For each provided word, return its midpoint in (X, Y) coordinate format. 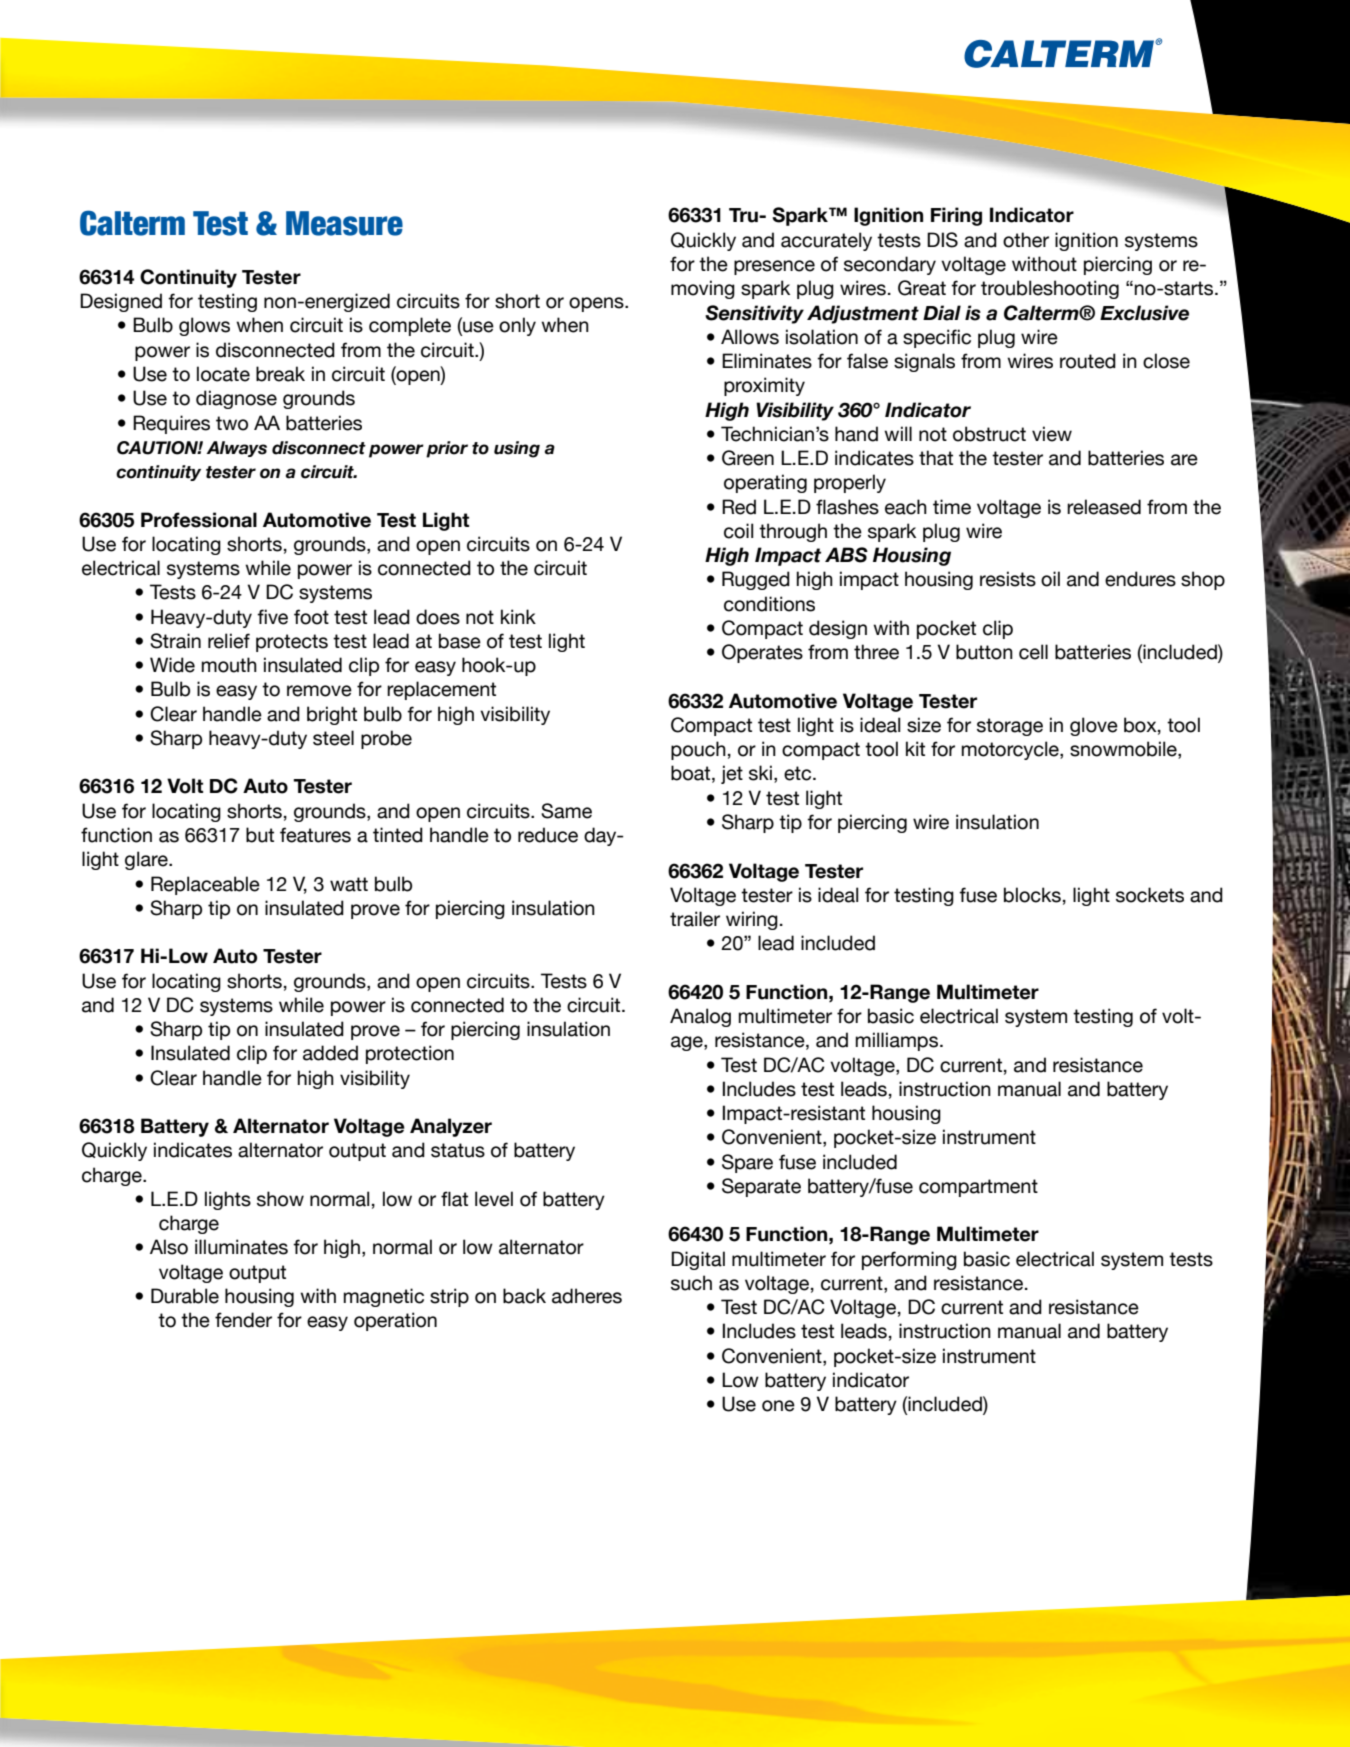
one (778, 1406)
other (1026, 240)
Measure (344, 223)
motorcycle (1011, 750)
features (315, 835)
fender (243, 1320)
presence (774, 267)
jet (732, 774)
